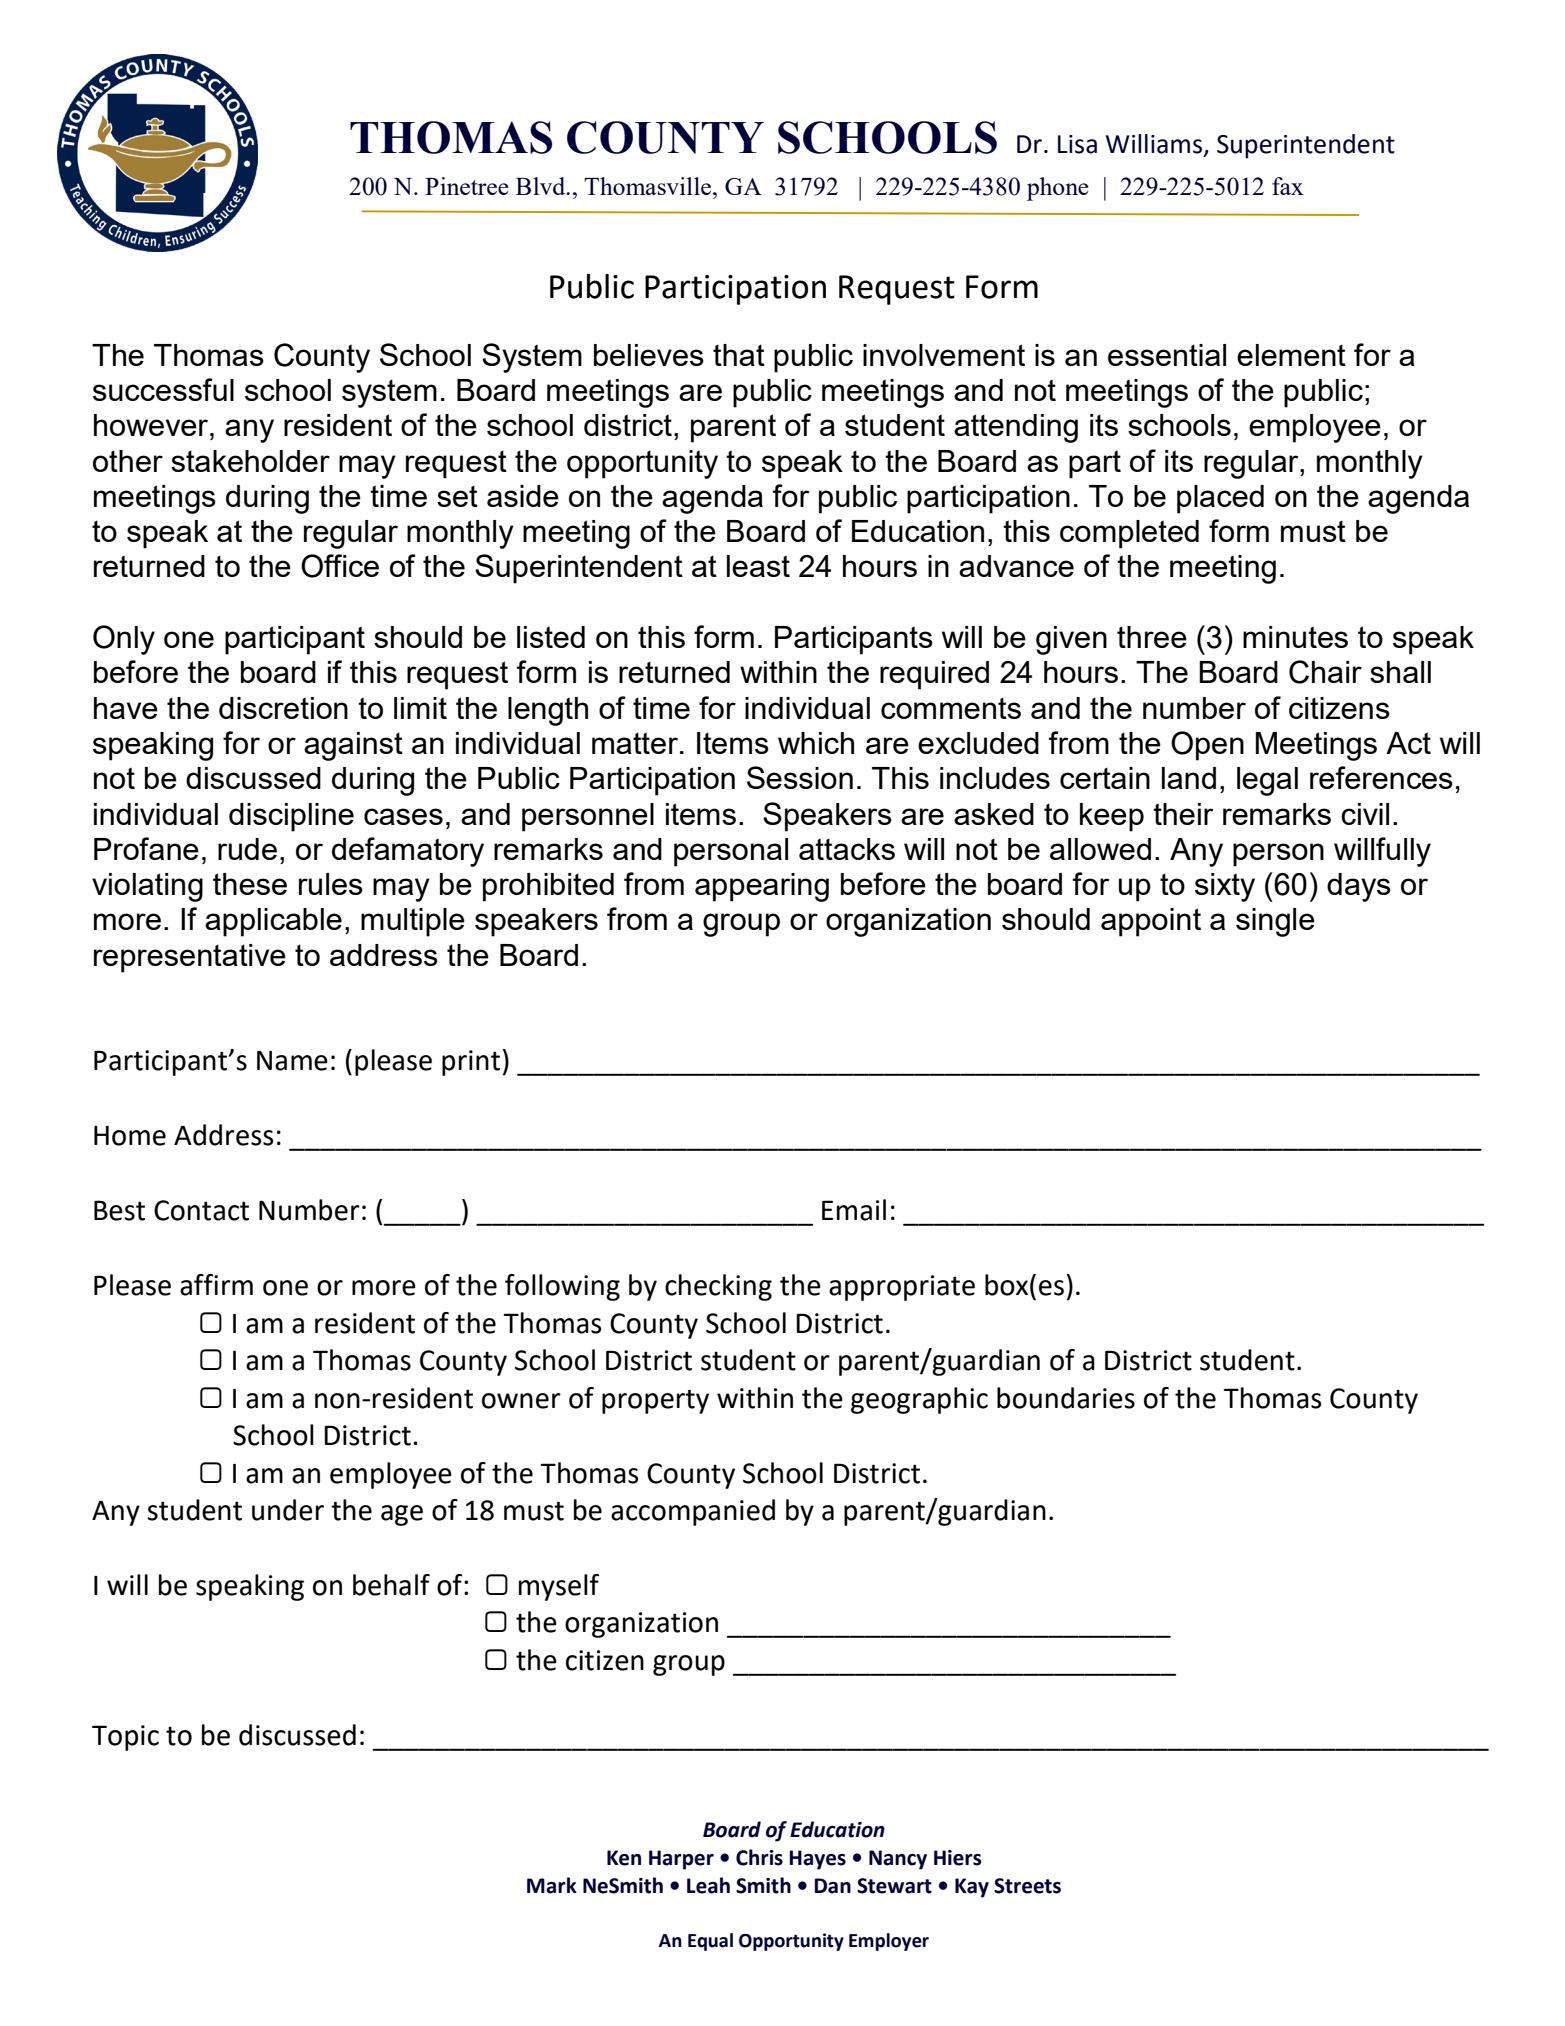 The image size is (1565, 2026). I want to click on Blvd, so click(542, 186).
